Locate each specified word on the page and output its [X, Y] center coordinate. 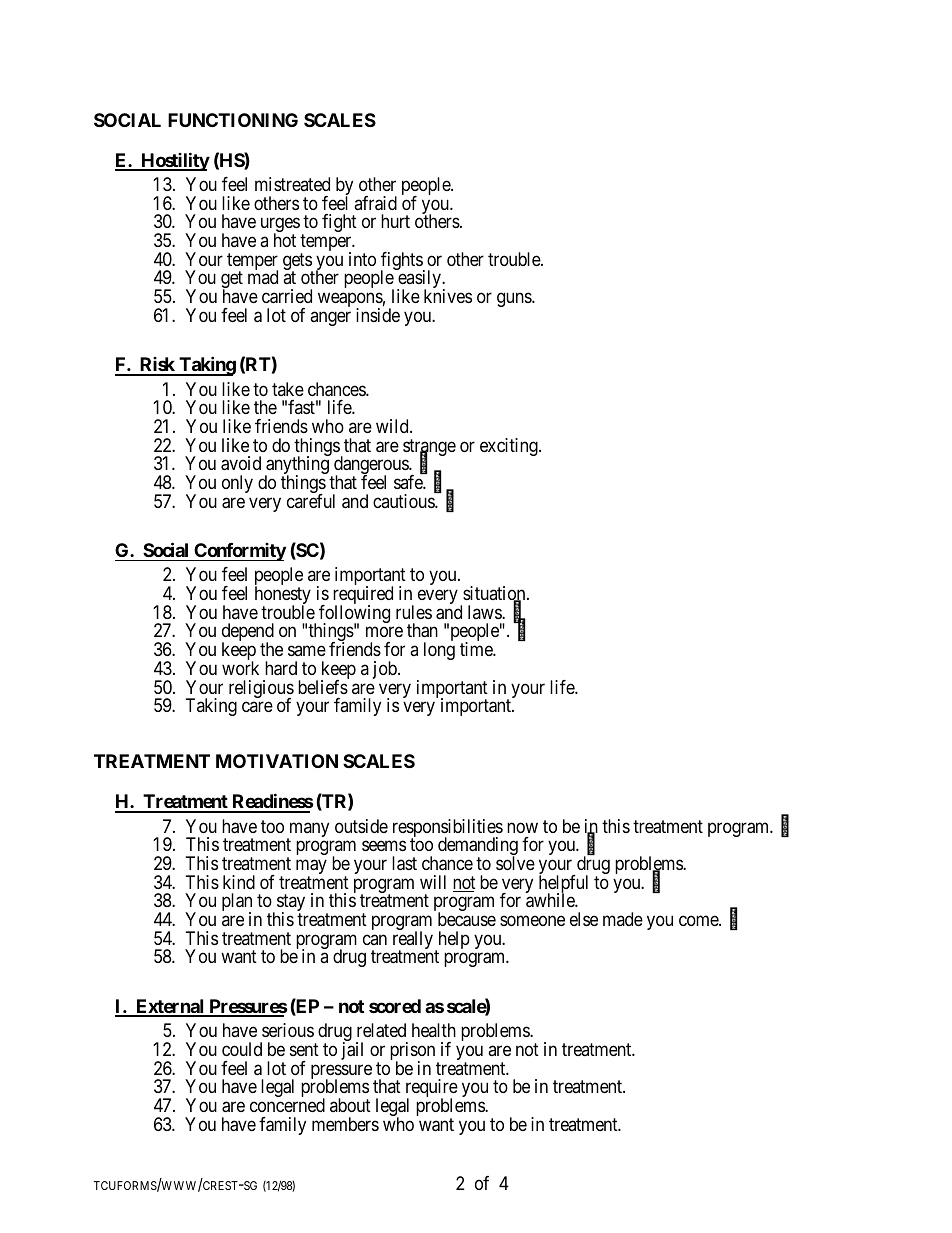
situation [495, 594]
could [242, 1049]
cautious [404, 501]
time [477, 649]
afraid [375, 203]
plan [237, 903]
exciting [510, 447]
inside [378, 315]
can [375, 939]
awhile [551, 900]
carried [287, 296]
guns [515, 300]
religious [261, 690]
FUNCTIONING [233, 120]
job [386, 670]
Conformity [239, 552]
